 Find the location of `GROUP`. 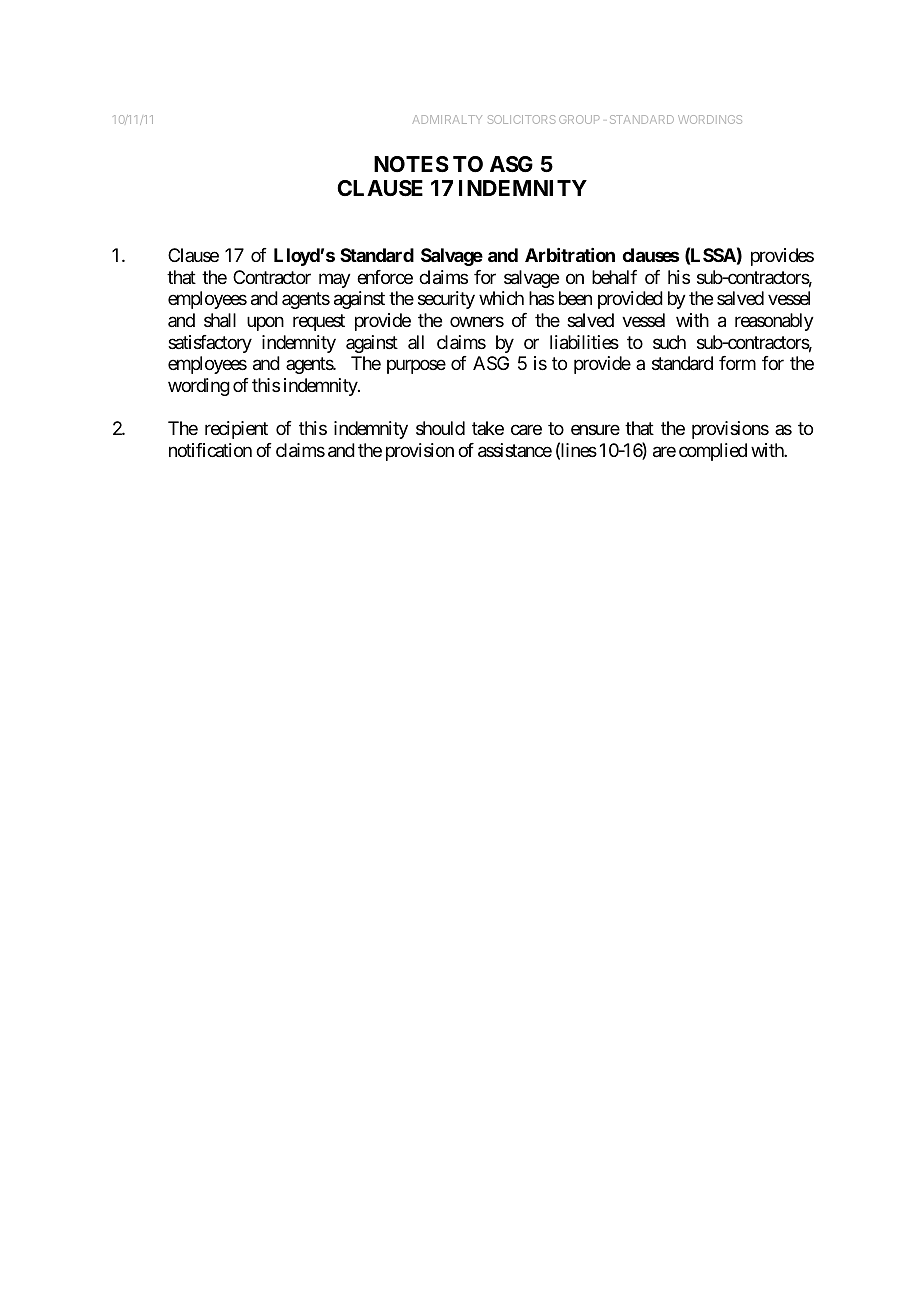

GROUP is located at coordinates (579, 119).
